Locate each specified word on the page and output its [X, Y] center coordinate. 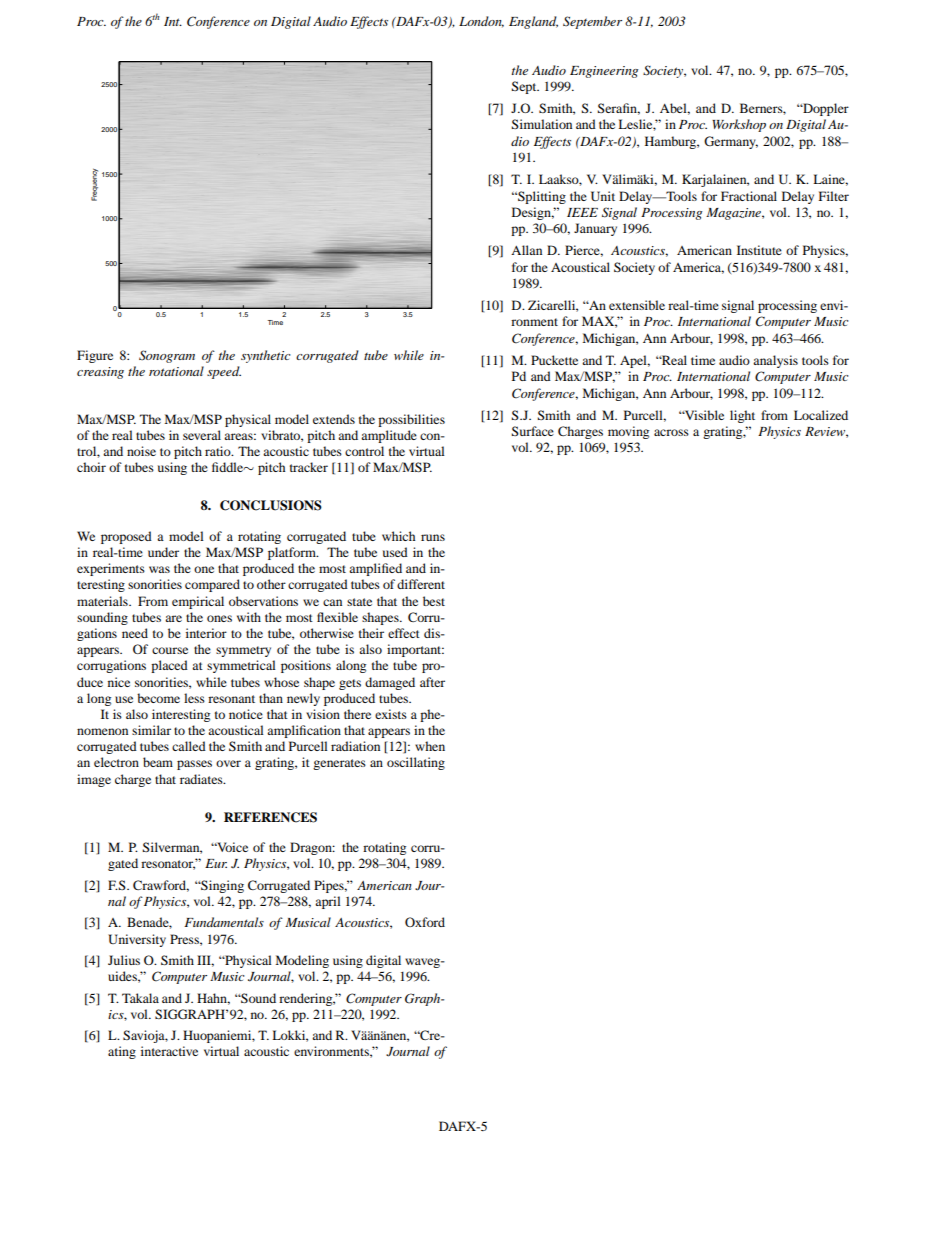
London [481, 22]
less [194, 698]
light [742, 416]
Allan [526, 250]
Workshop [739, 125]
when [430, 746]
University [137, 940]
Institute [759, 250]
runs [433, 537]
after [432, 682]
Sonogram [167, 356]
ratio [219, 451]
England [533, 22]
